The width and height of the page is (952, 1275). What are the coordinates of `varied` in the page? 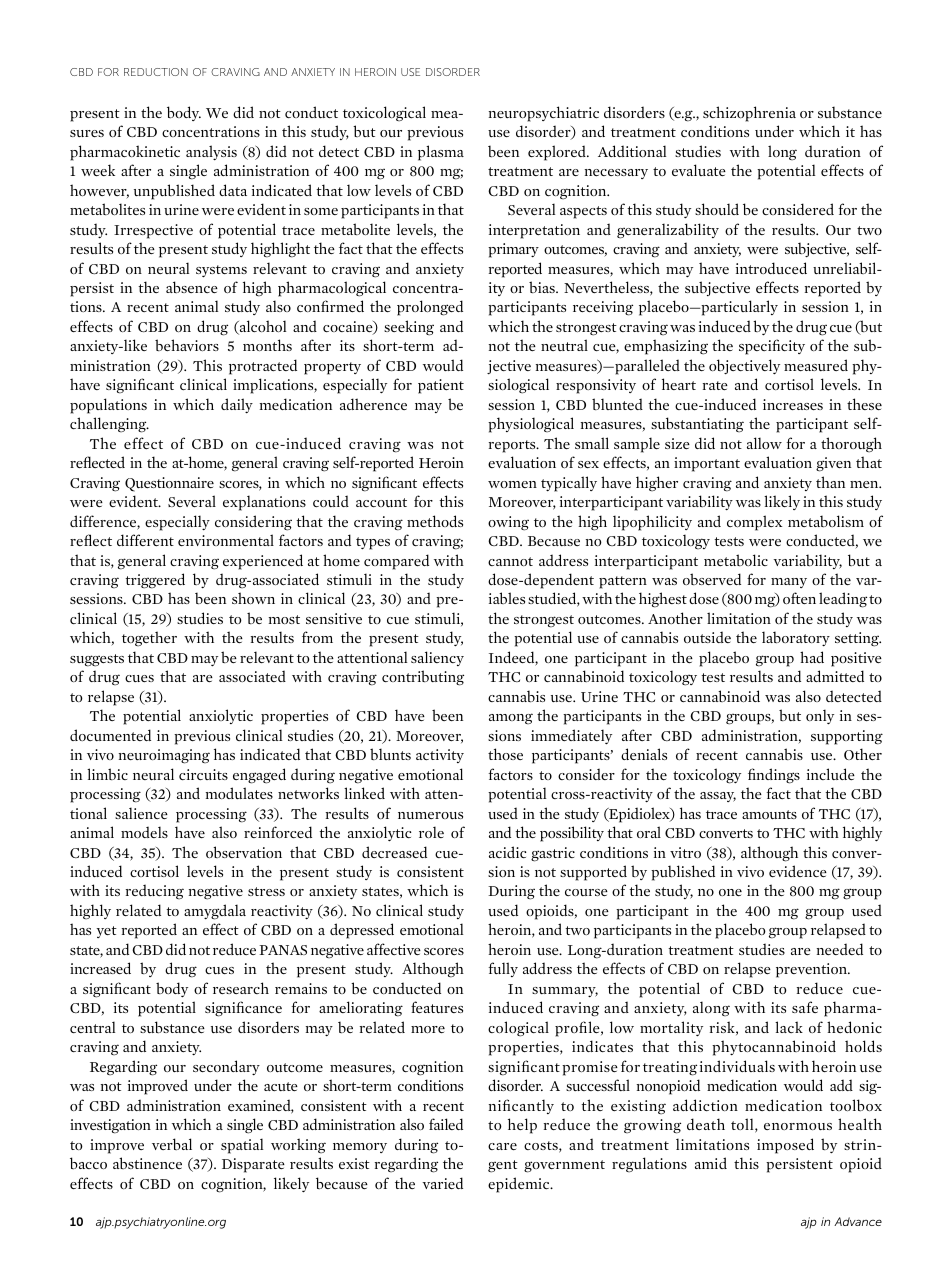 It's located at (442, 1183).
